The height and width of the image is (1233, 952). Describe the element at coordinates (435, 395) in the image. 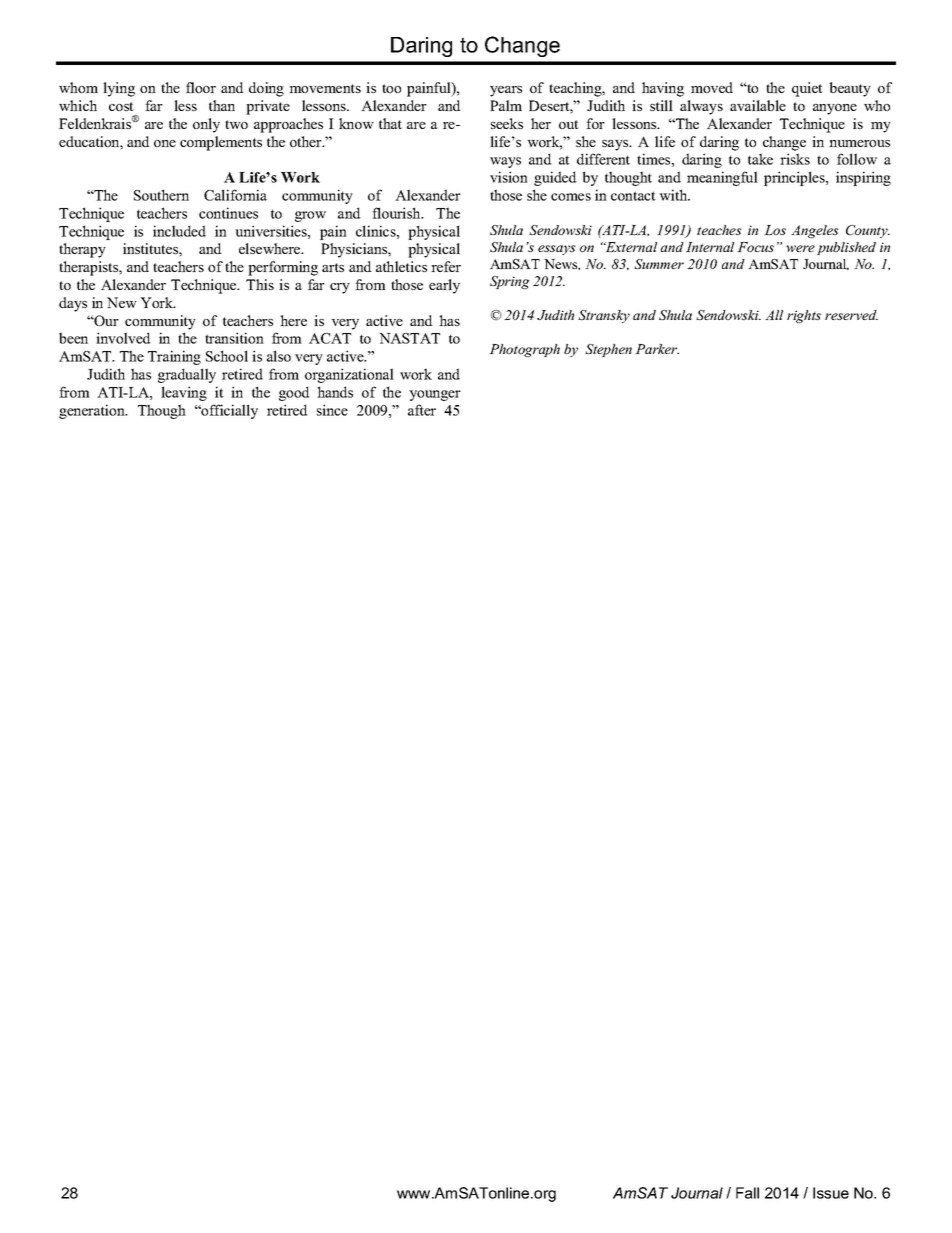

I see `younger` at that location.
